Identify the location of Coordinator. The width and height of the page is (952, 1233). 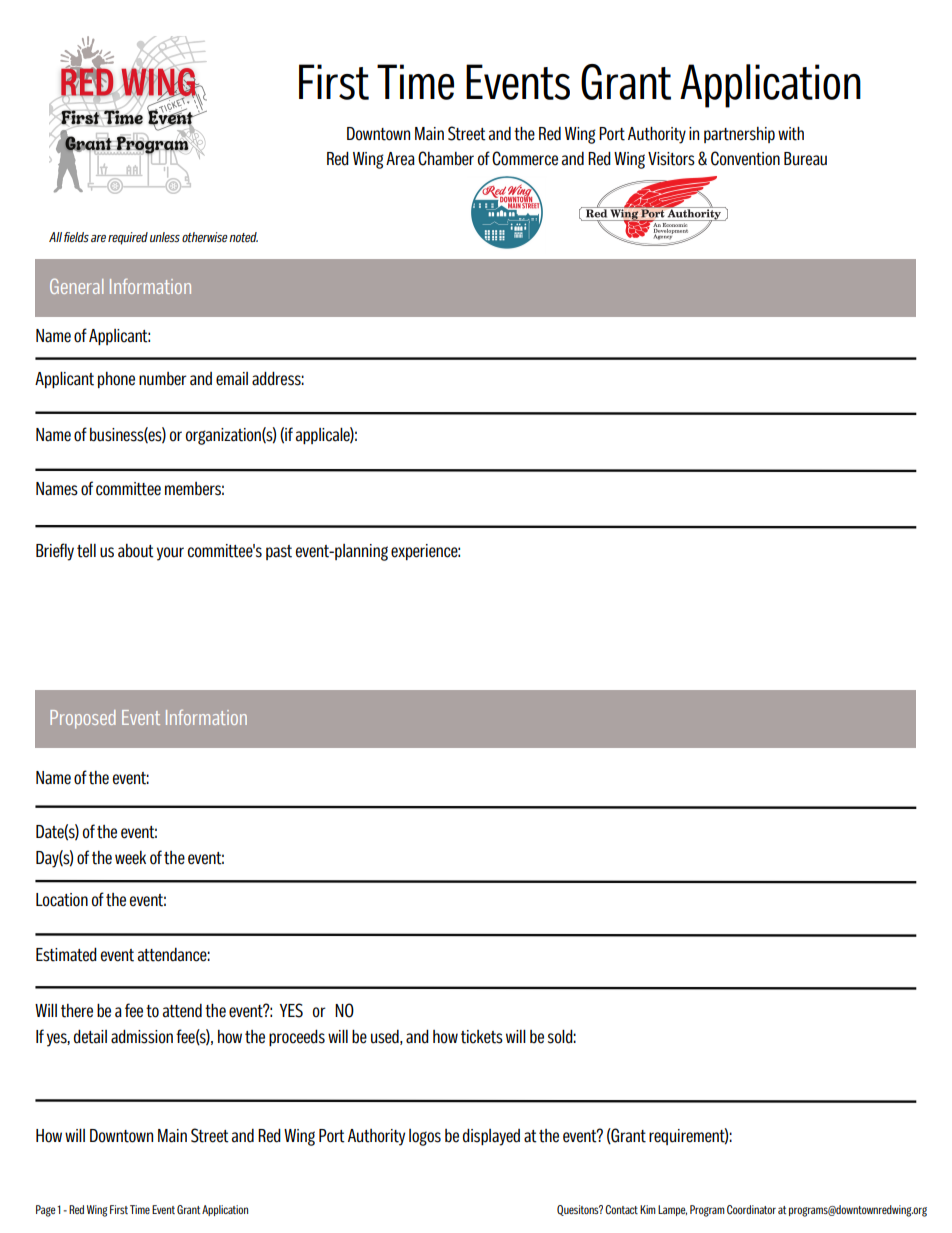
(751, 1209).
